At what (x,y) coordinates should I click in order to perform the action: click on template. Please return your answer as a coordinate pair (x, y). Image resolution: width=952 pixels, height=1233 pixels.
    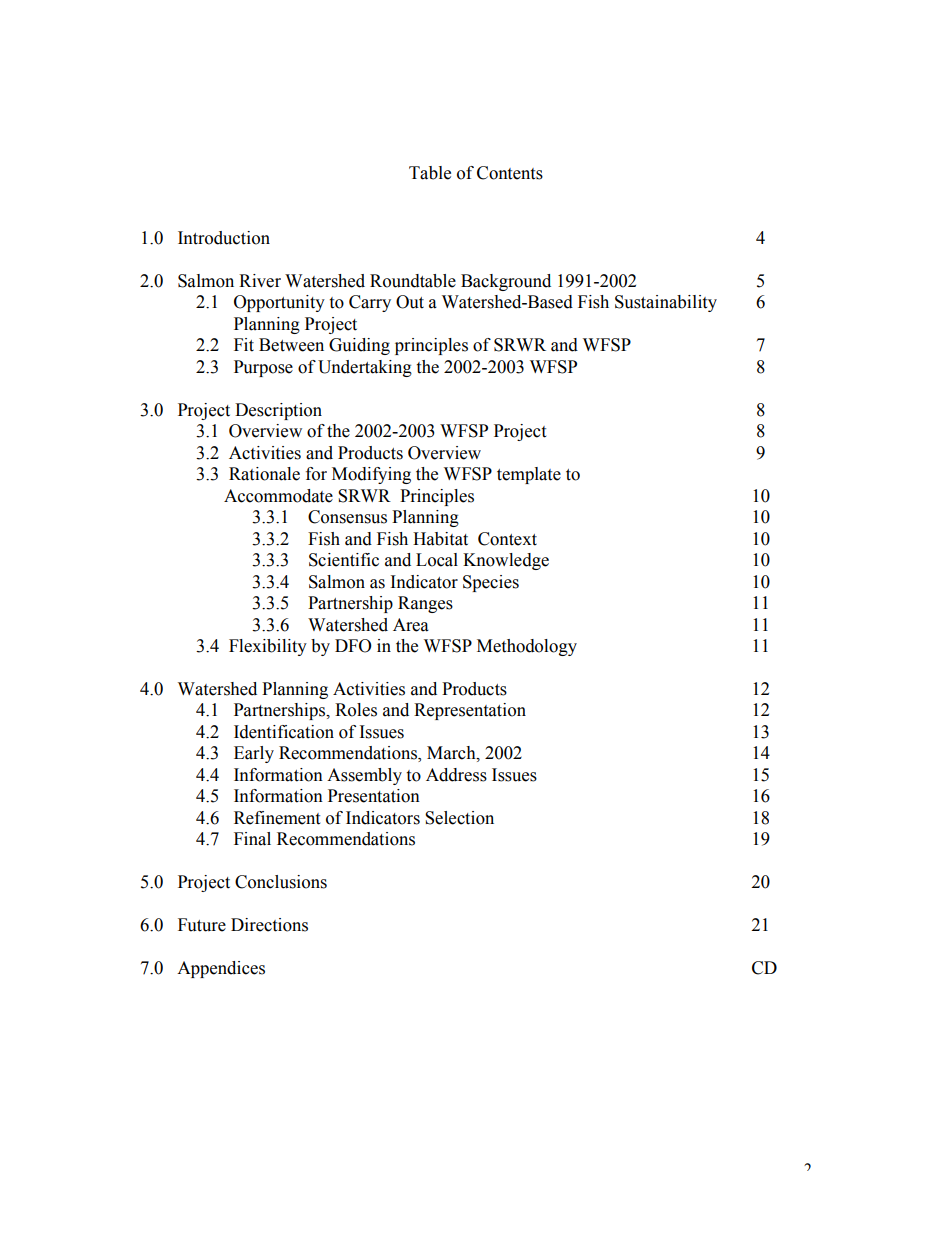
    Looking at the image, I should click on (529, 475).
